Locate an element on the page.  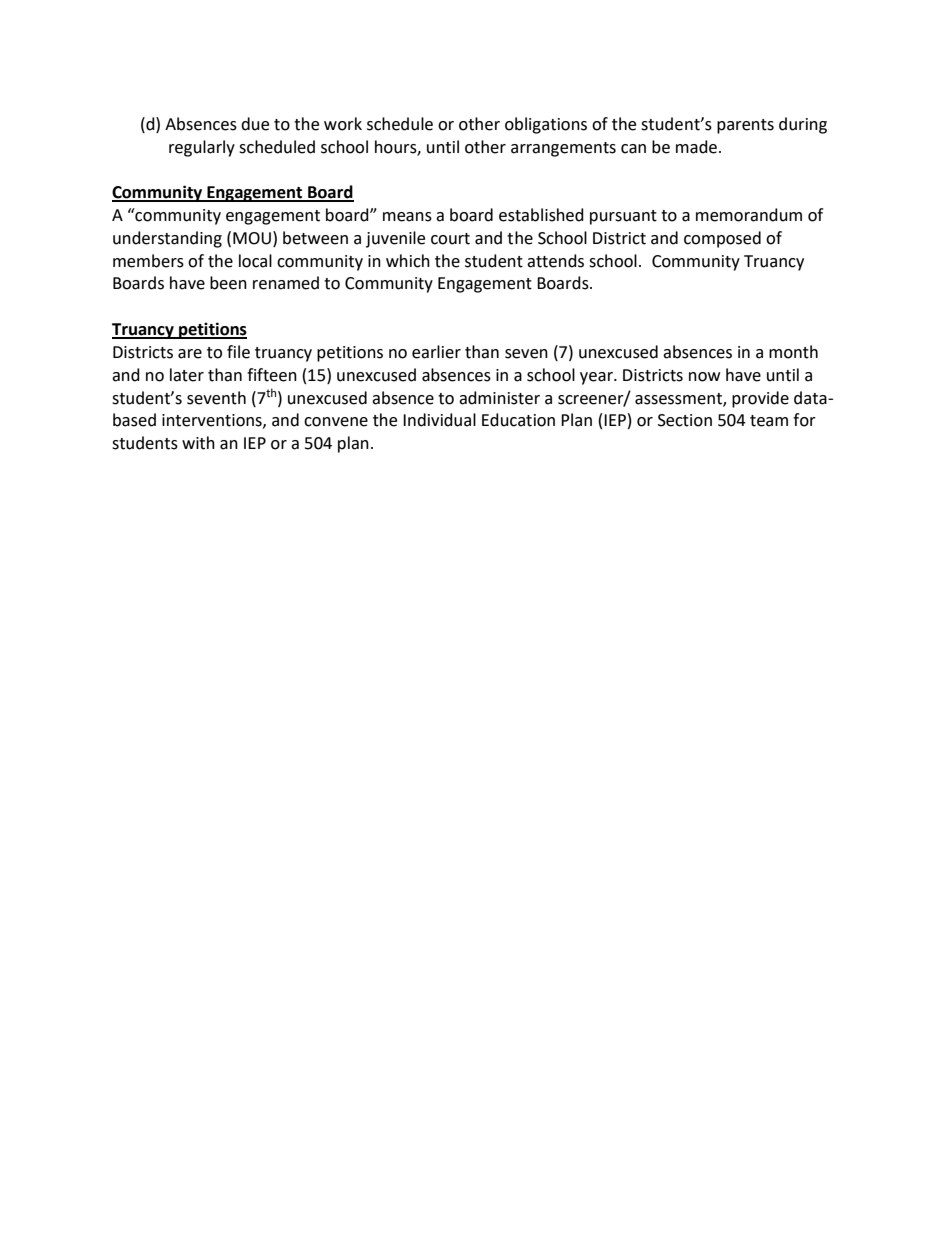
been is located at coordinates (228, 283).
